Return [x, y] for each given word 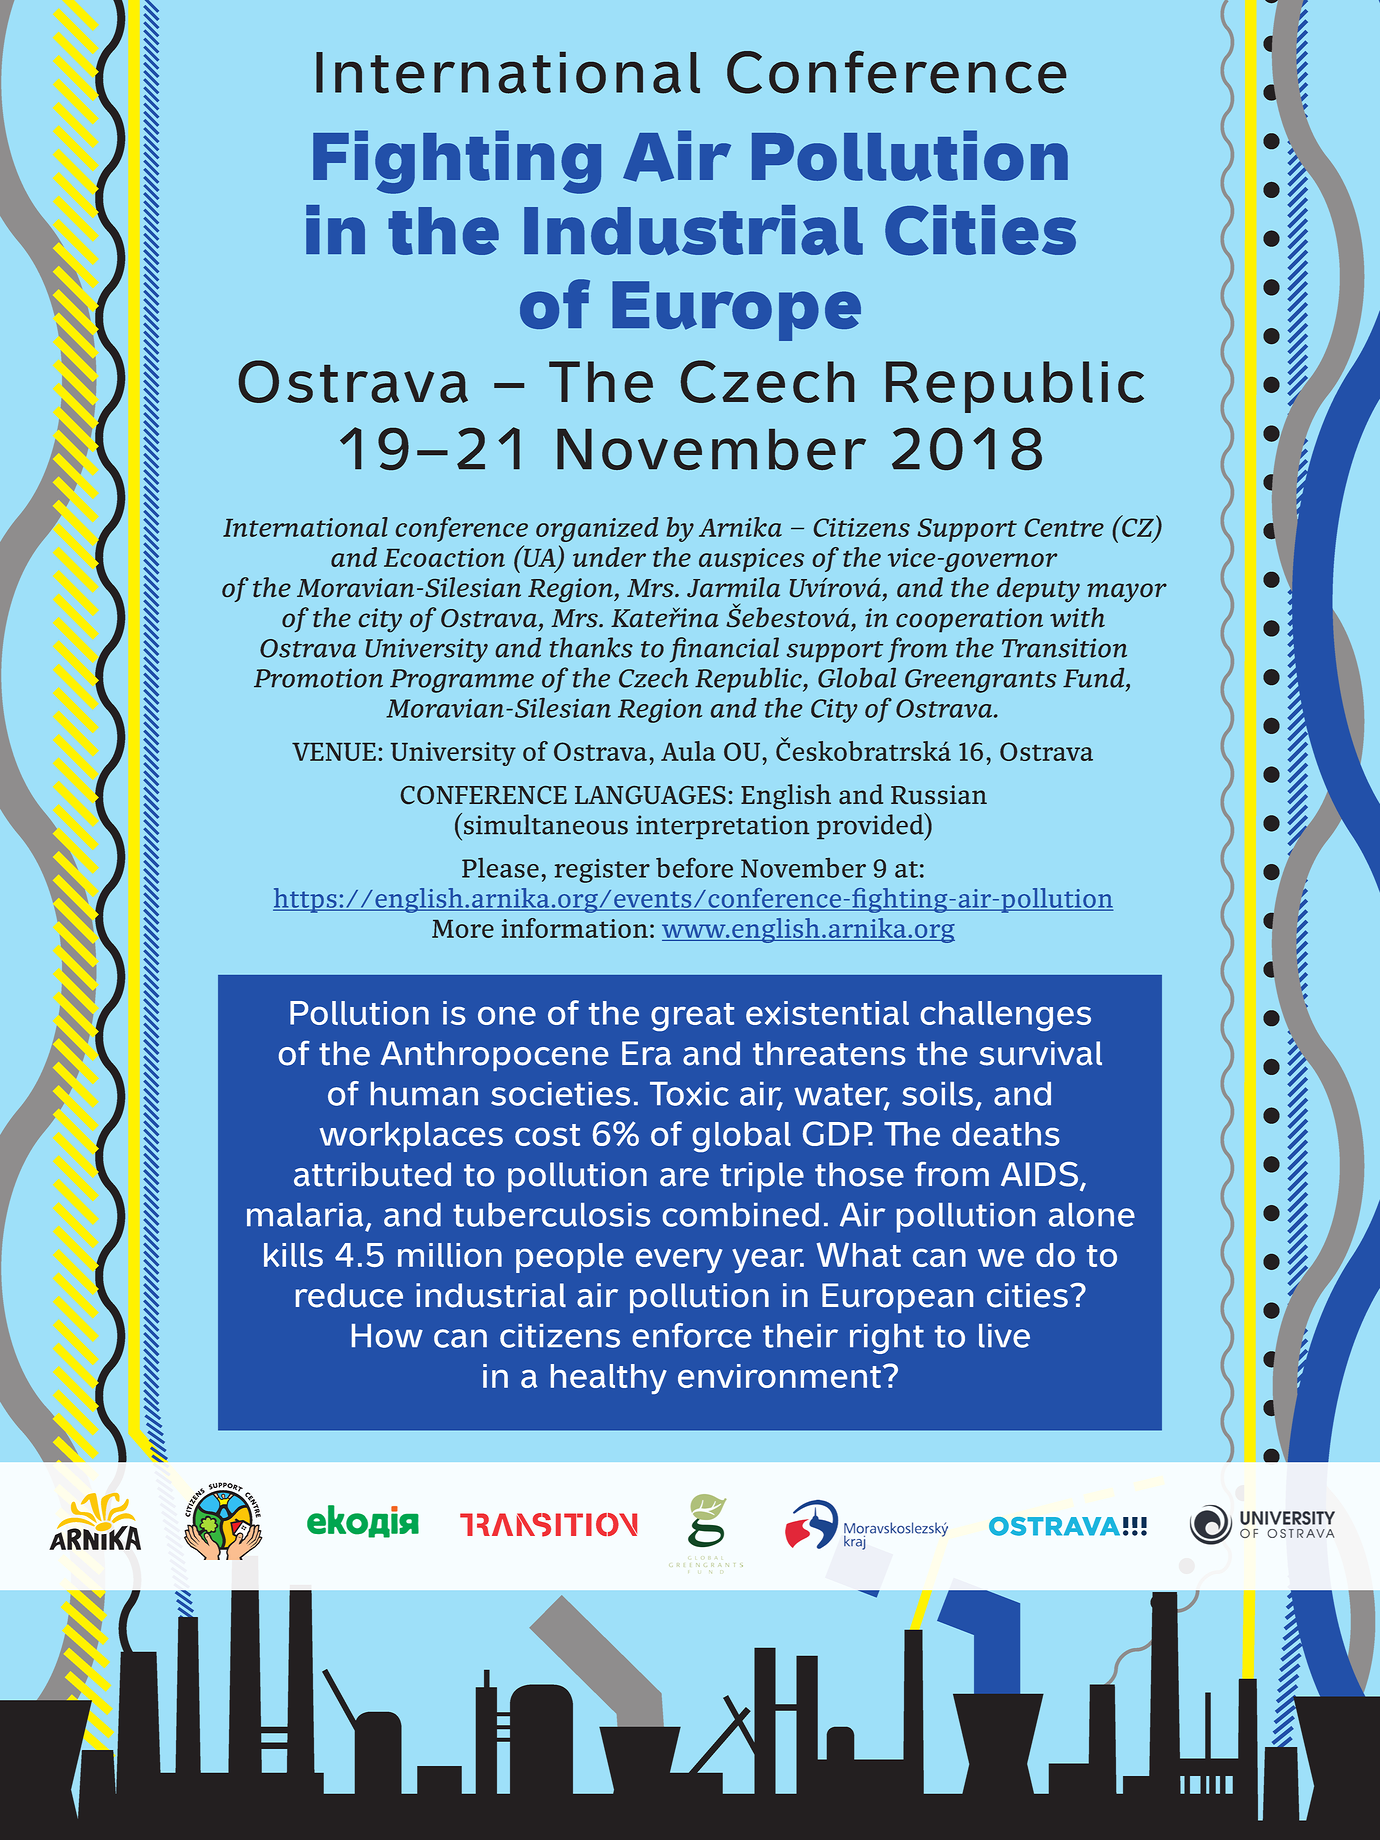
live [1004, 1336]
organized [597, 529]
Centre [1064, 527]
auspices [751, 560]
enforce [692, 1335]
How [387, 1336]
